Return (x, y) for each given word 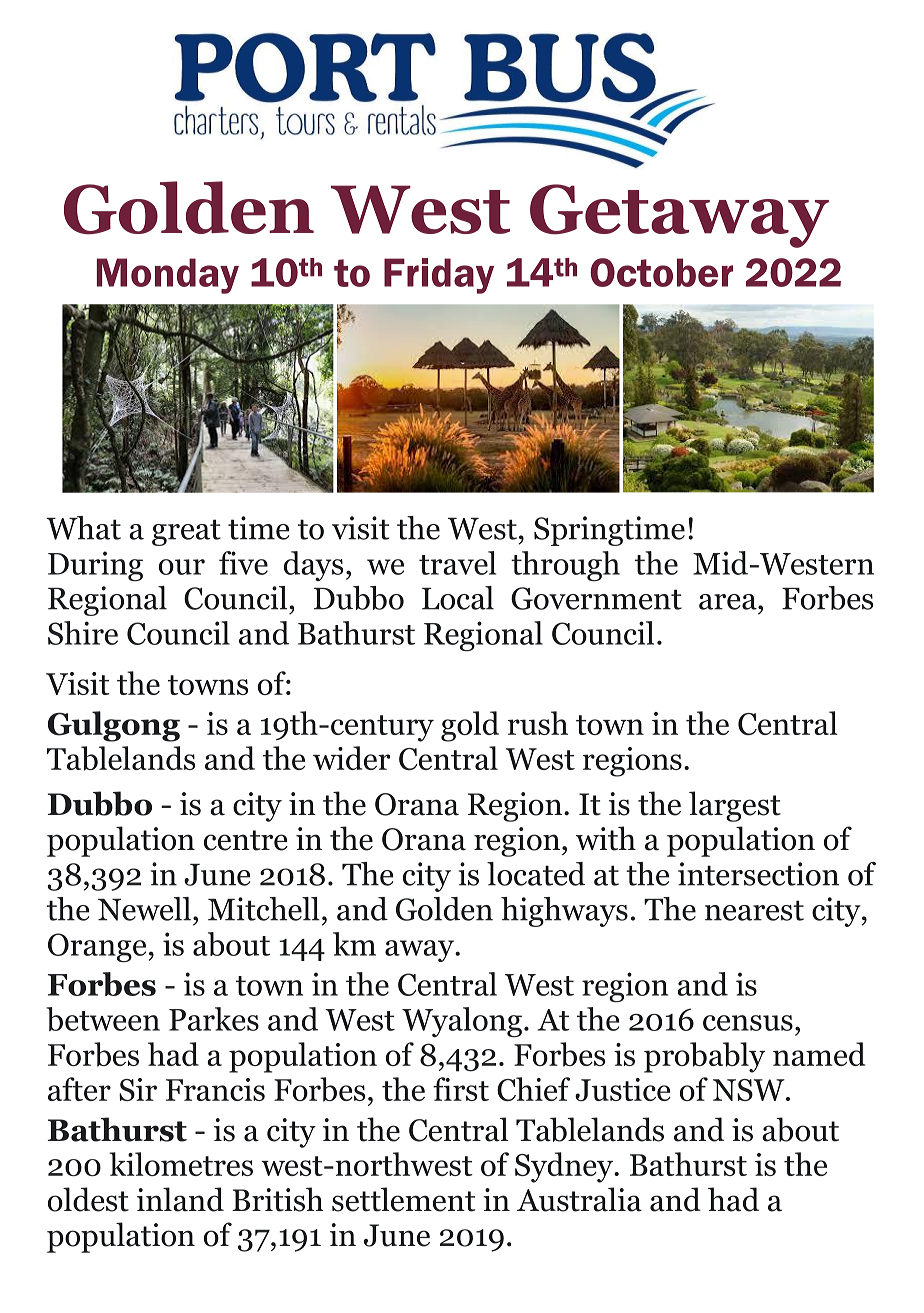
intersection (758, 874)
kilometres (181, 1164)
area (729, 602)
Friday (439, 276)
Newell (144, 909)
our (182, 567)
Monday (168, 276)
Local (458, 598)
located (536, 874)
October (661, 272)
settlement (403, 1199)
